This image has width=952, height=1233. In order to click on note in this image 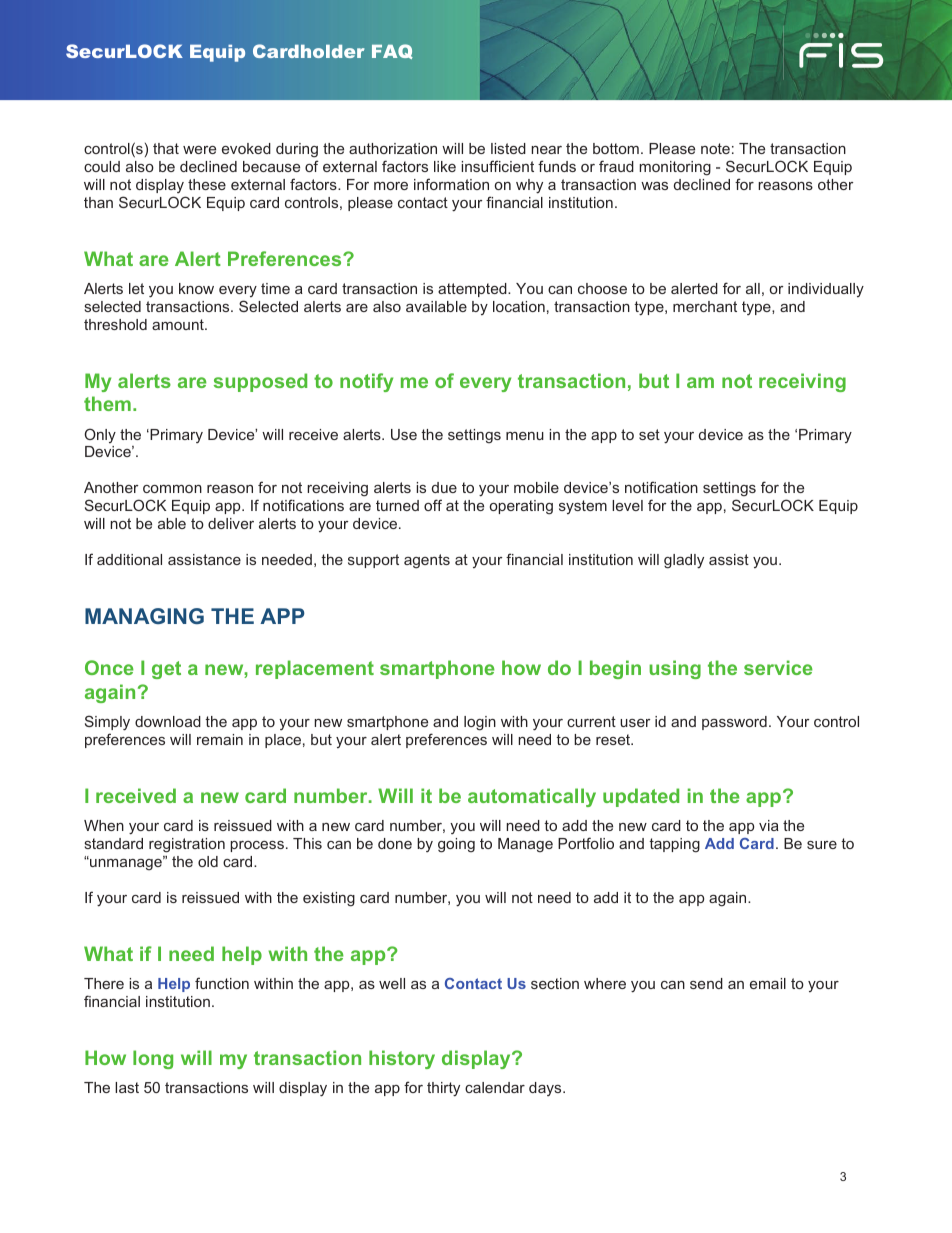, I will do `click(715, 148)`.
